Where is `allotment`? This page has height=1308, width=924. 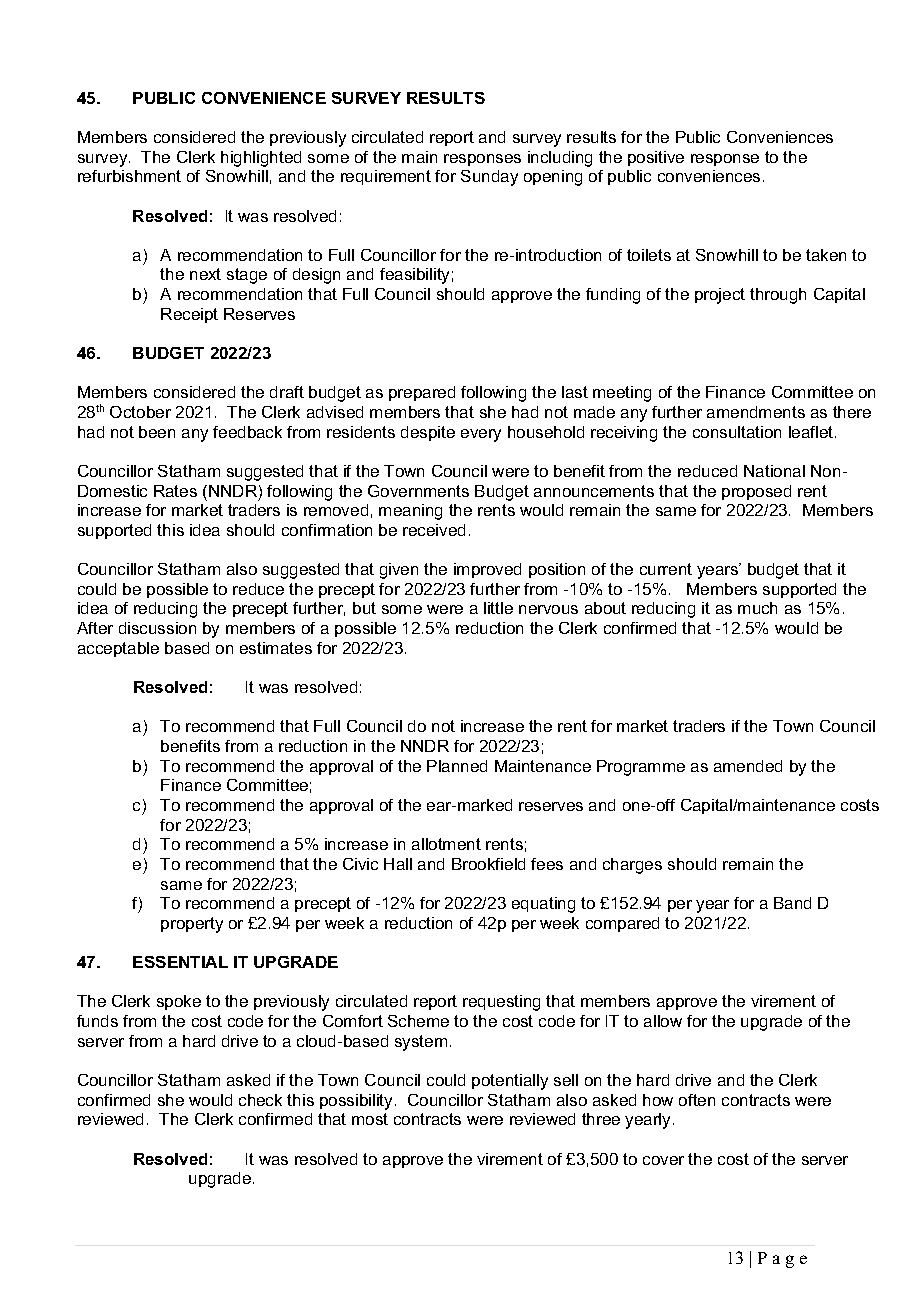
allotment is located at coordinates (446, 844).
